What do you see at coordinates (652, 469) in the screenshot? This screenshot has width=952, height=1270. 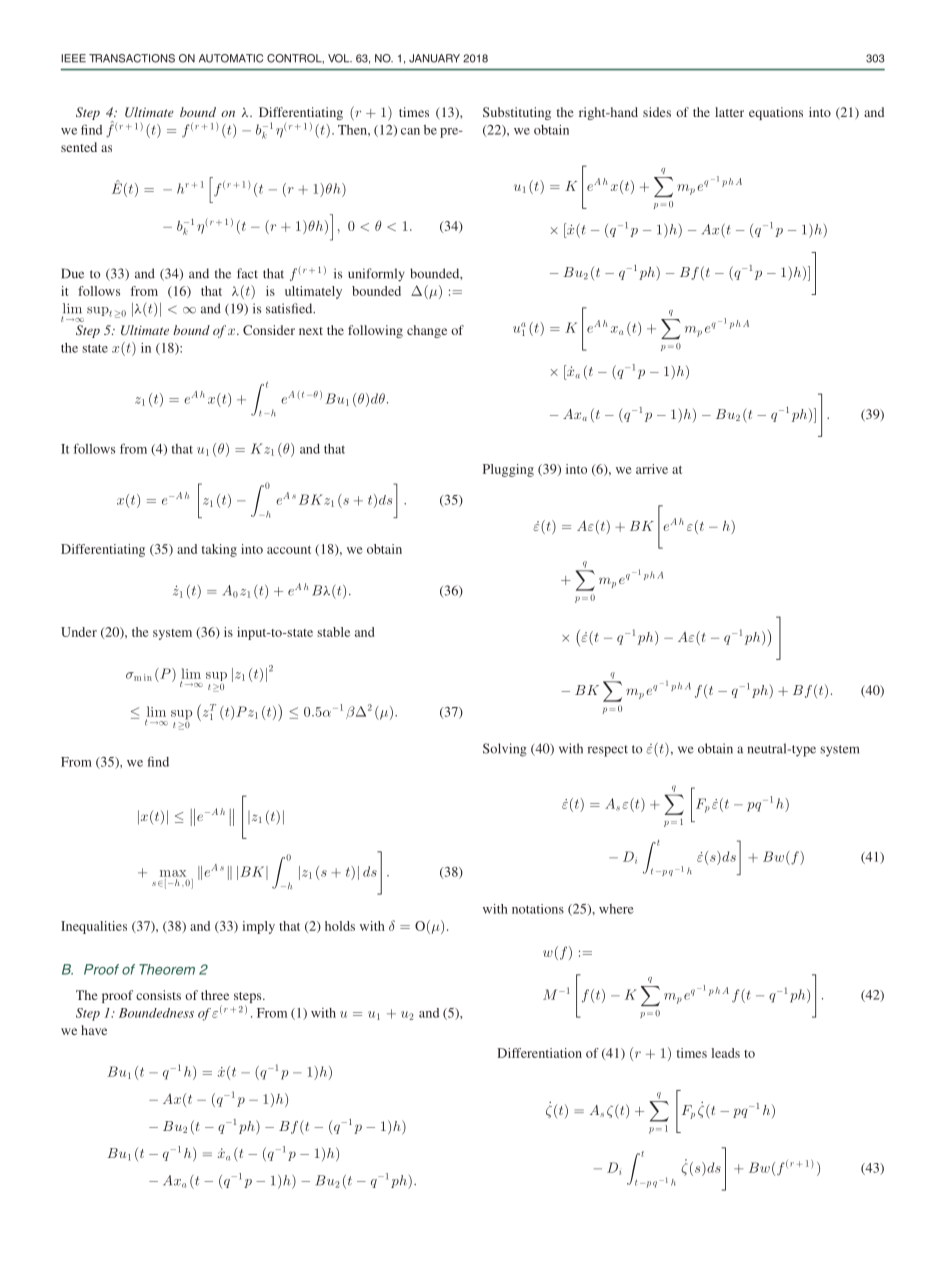 I see `arrive` at bounding box center [652, 469].
